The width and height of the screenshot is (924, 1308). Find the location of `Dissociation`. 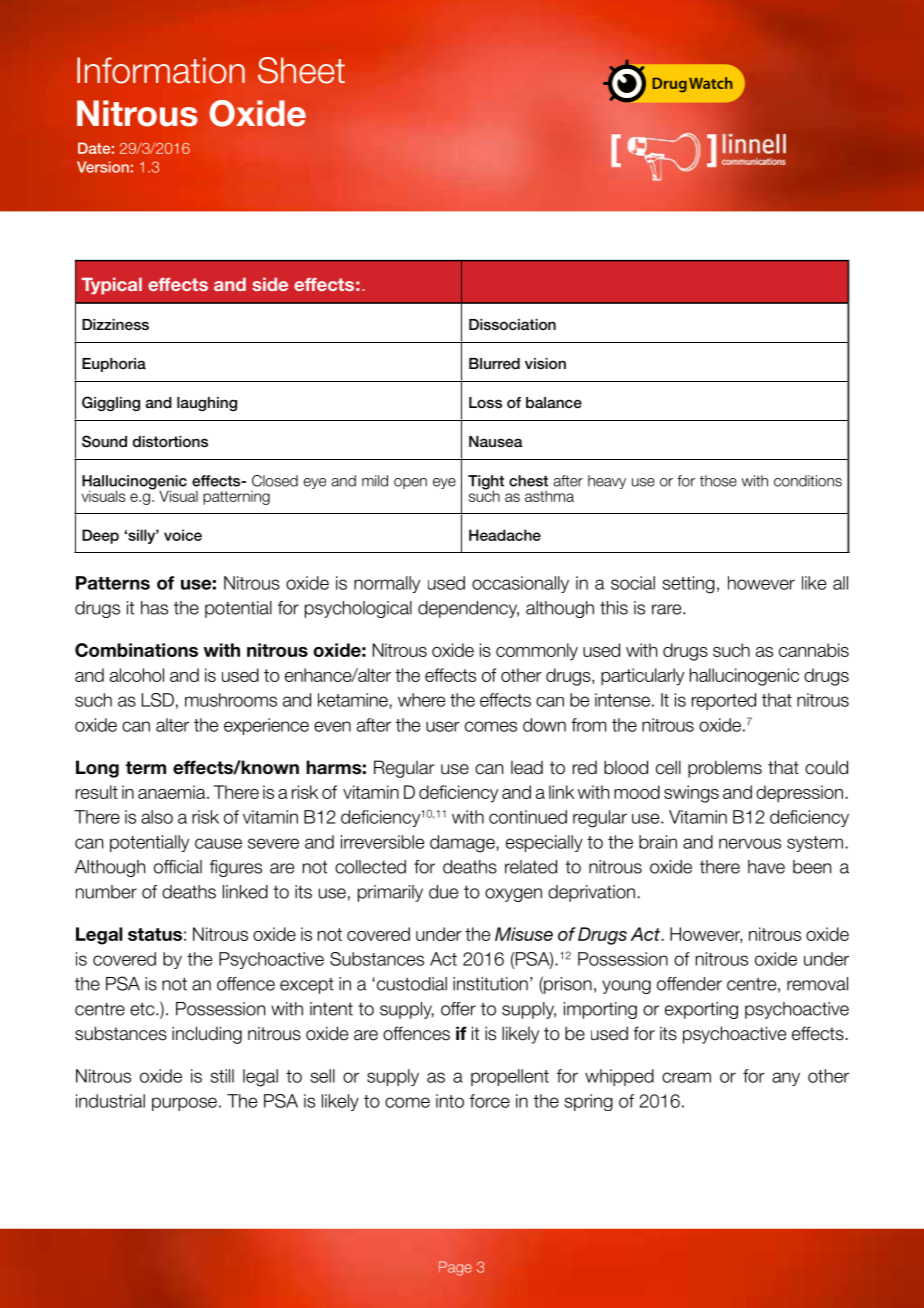

Dissociation is located at coordinates (512, 324).
